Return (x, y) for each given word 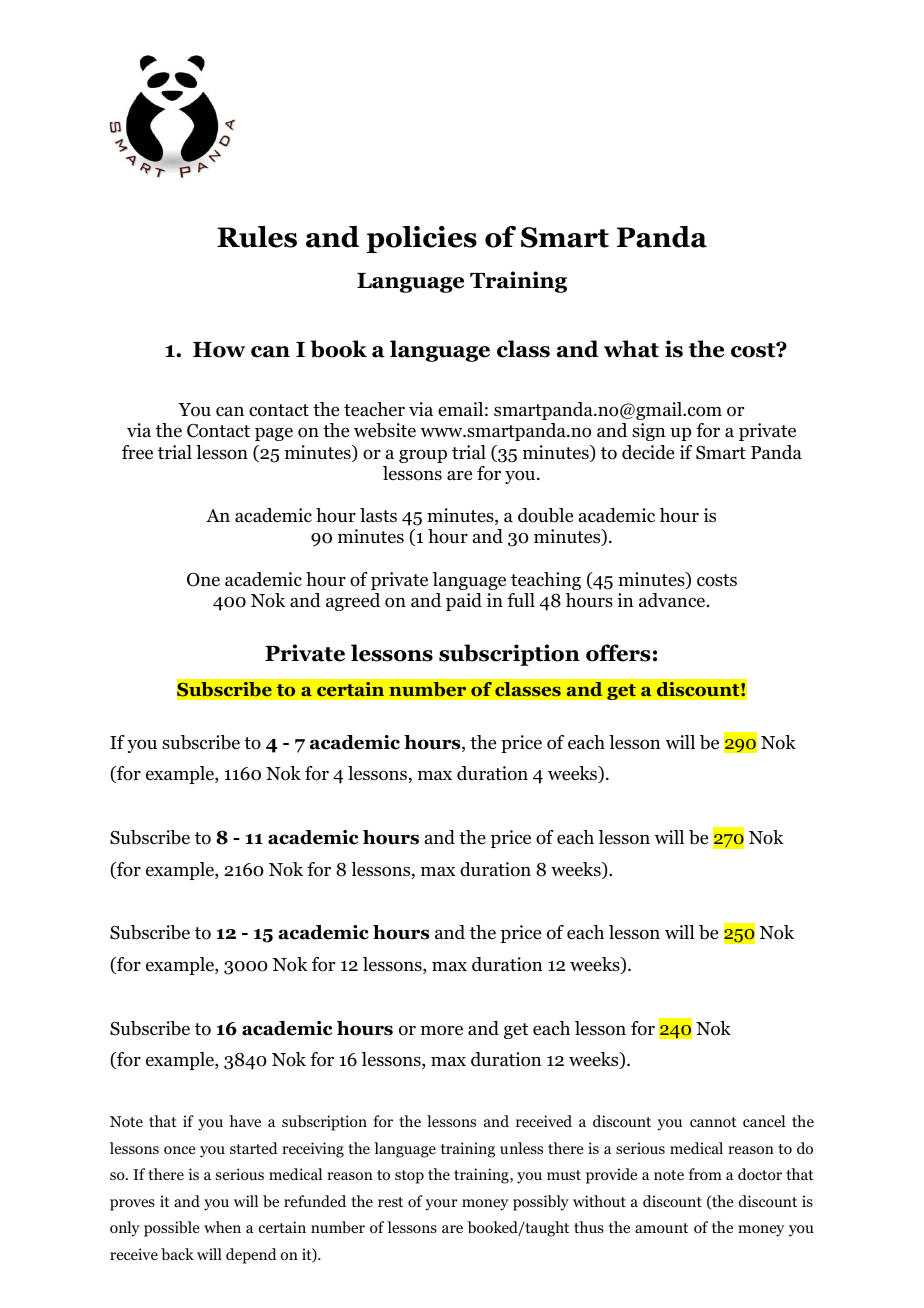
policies (422, 239)
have (245, 1121)
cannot (713, 1122)
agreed (353, 602)
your (442, 1205)
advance (673, 600)
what (631, 349)
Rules (257, 237)
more (442, 1030)
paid (464, 602)
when (222, 1227)
